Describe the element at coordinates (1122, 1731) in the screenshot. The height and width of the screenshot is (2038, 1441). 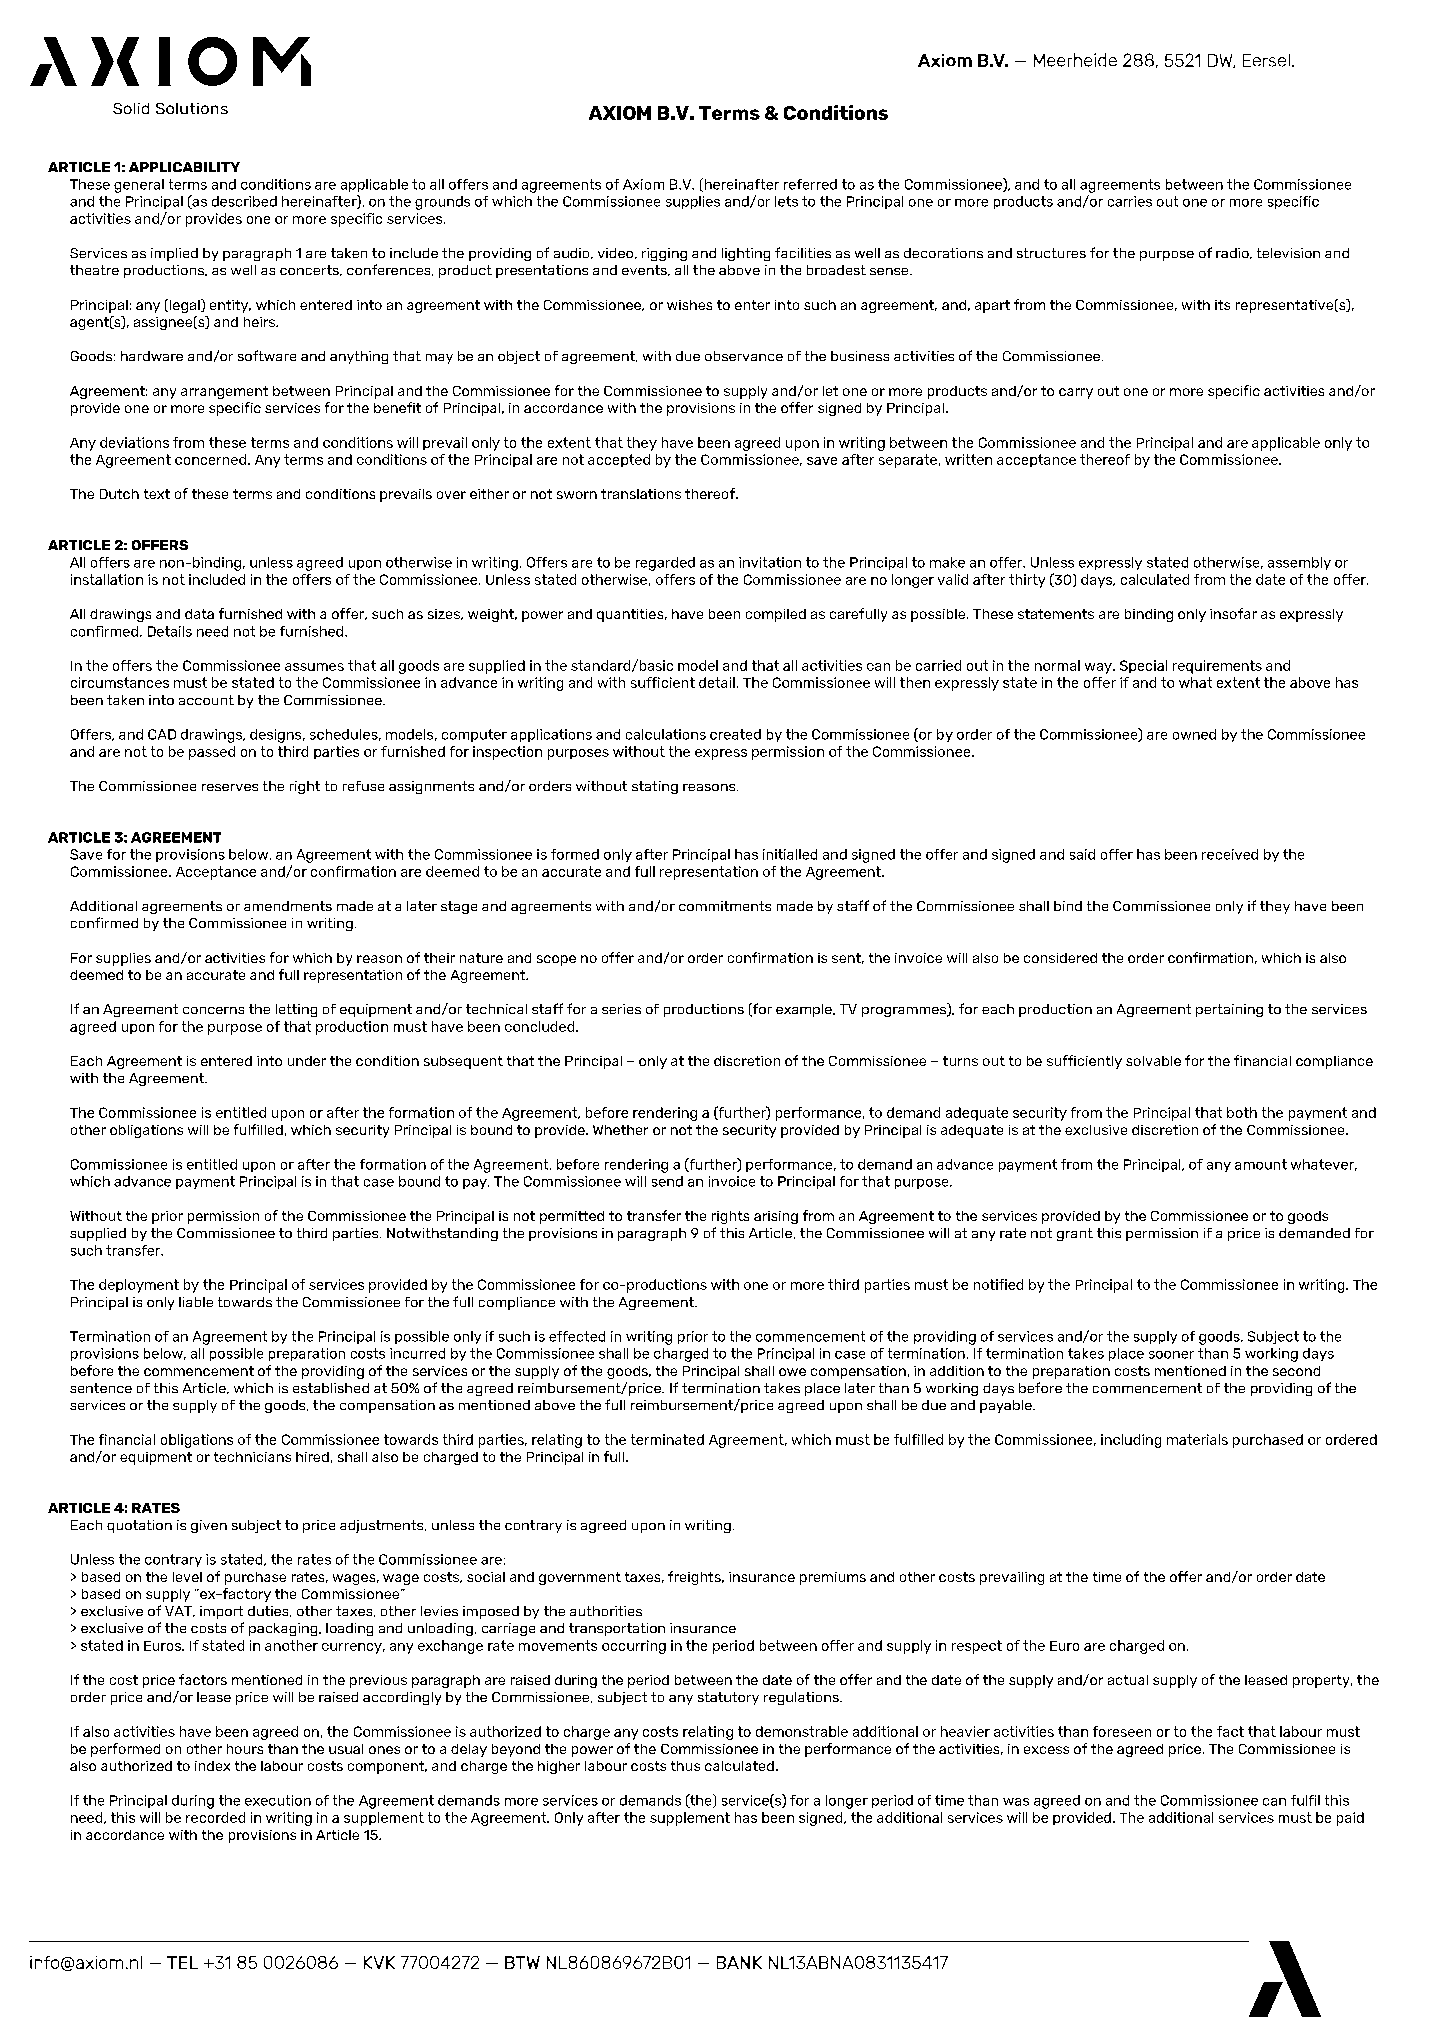
I see `foreseen` at that location.
